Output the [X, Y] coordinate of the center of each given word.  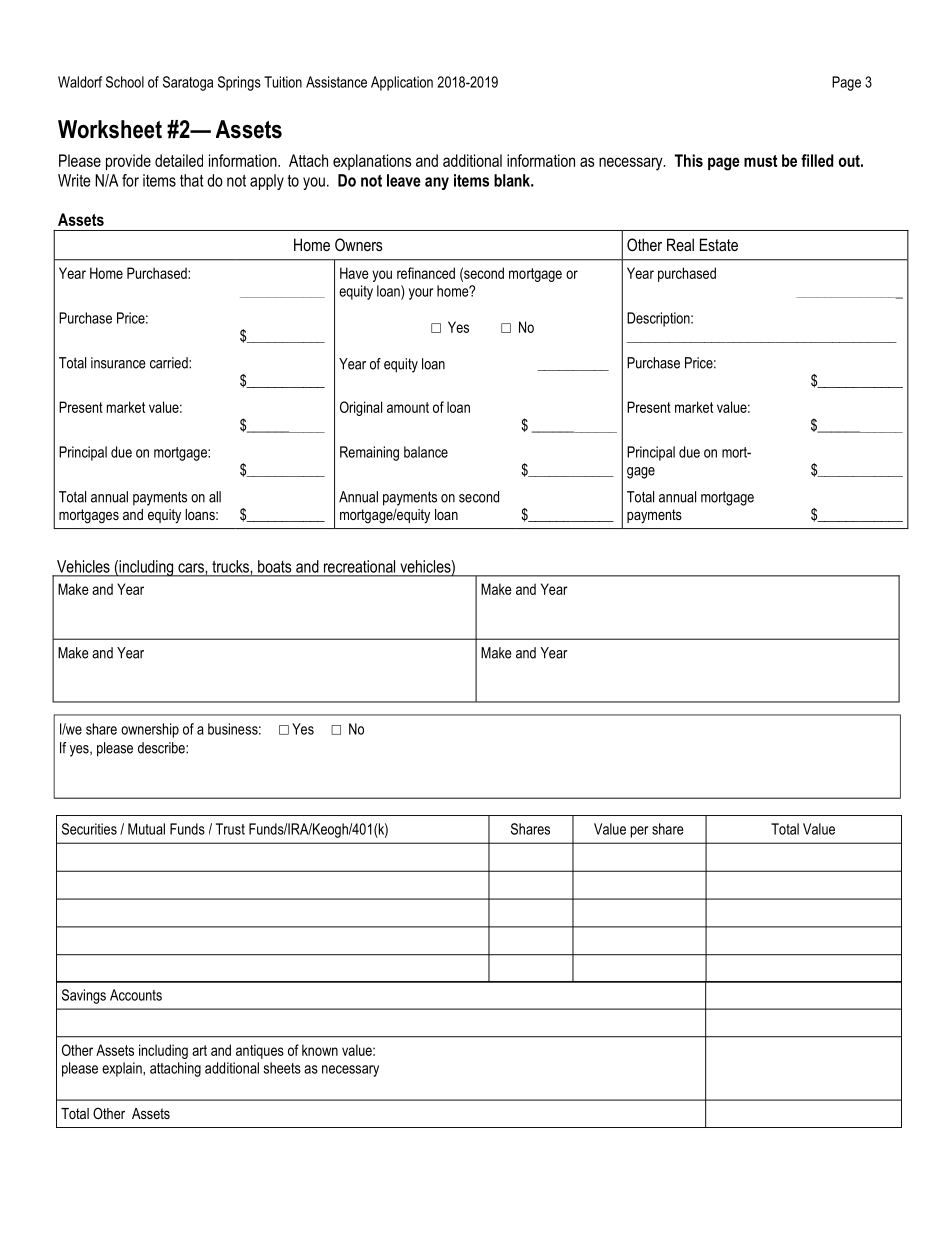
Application [402, 83]
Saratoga [188, 83]
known [320, 1050]
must [760, 161]
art [199, 1050]
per [639, 832]
